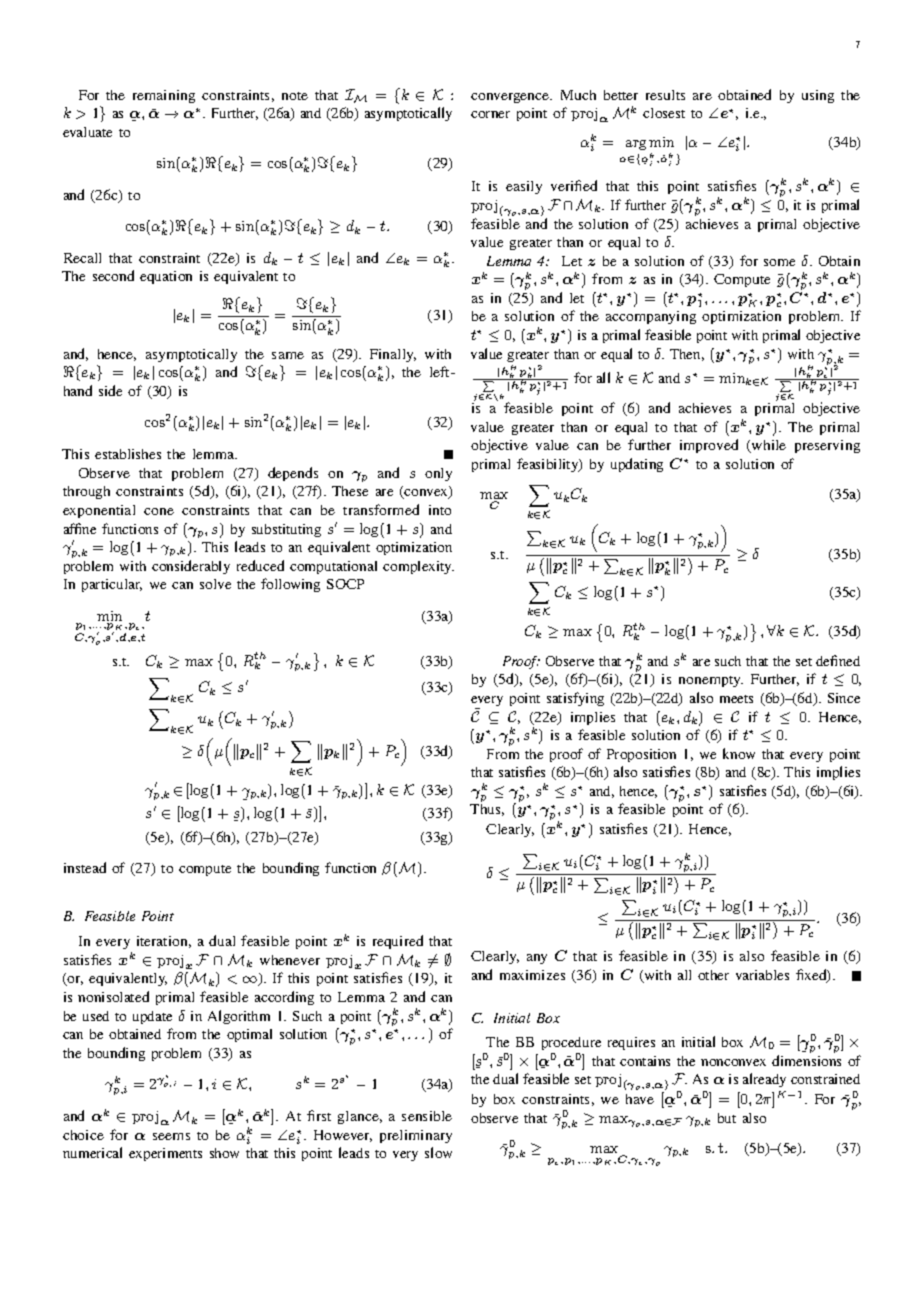  Describe the element at coordinates (164, 96) in the screenshot. I see `remaining` at that location.
